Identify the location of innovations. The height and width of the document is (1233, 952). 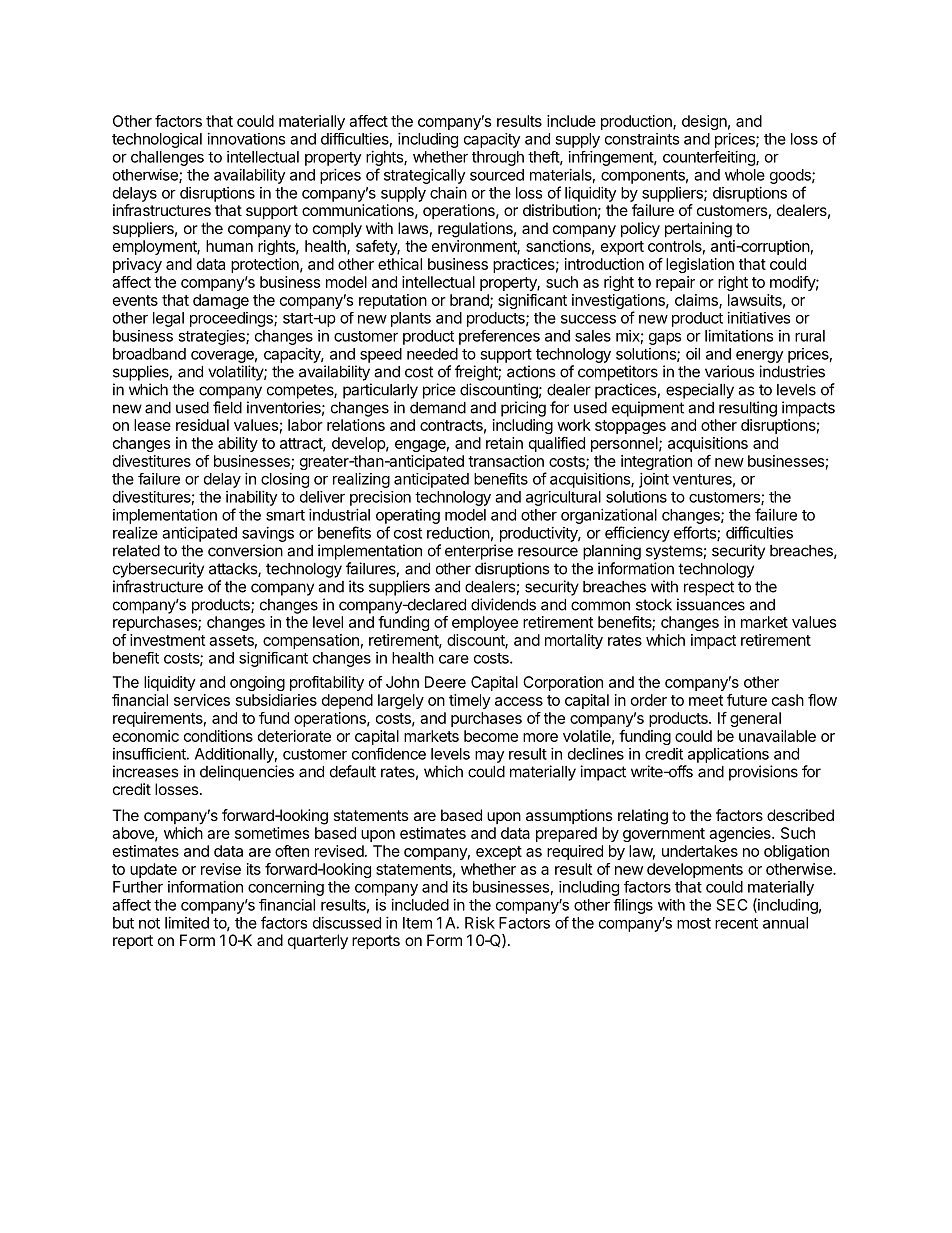
(246, 139).
